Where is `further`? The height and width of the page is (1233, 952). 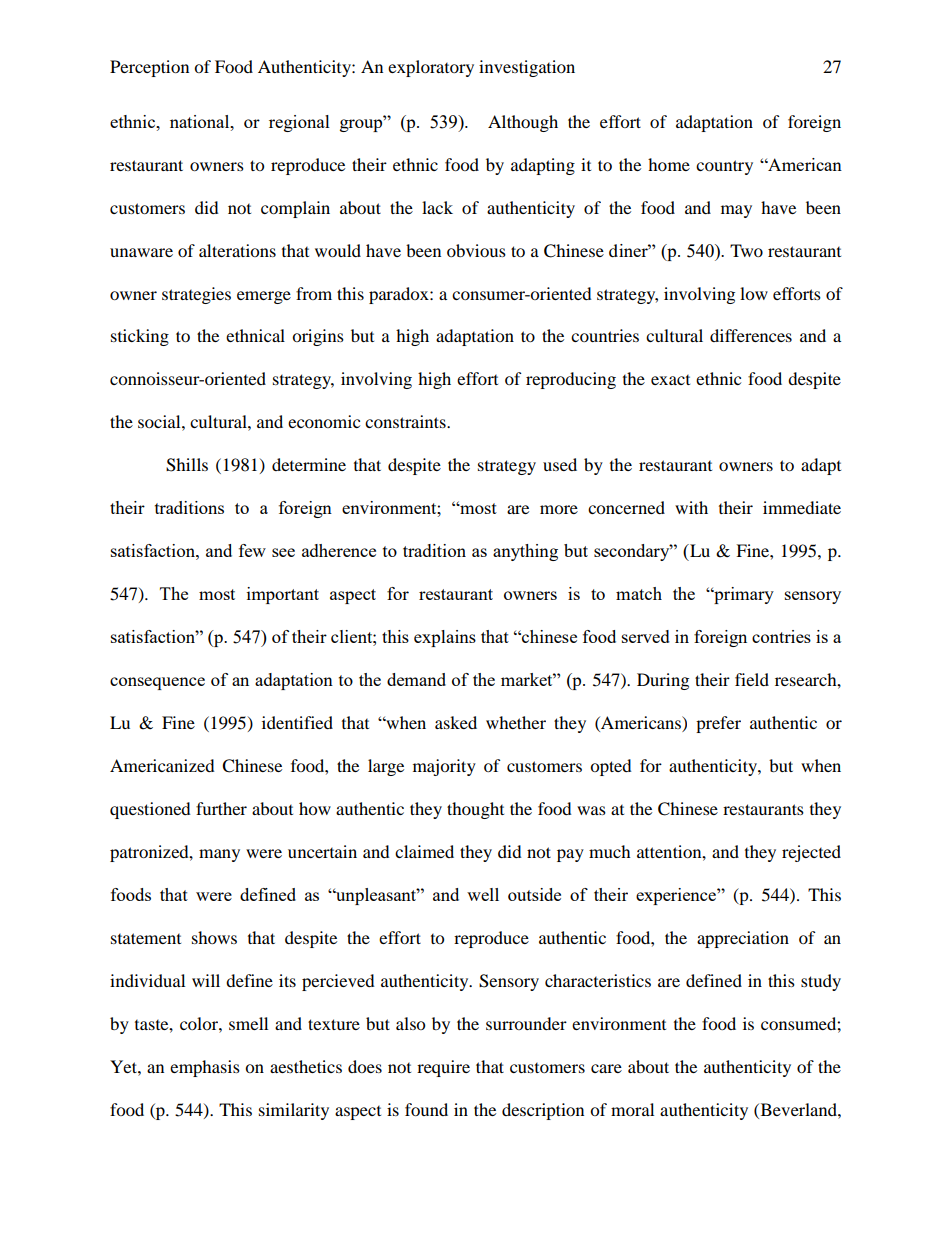
further is located at coordinates (221, 808).
